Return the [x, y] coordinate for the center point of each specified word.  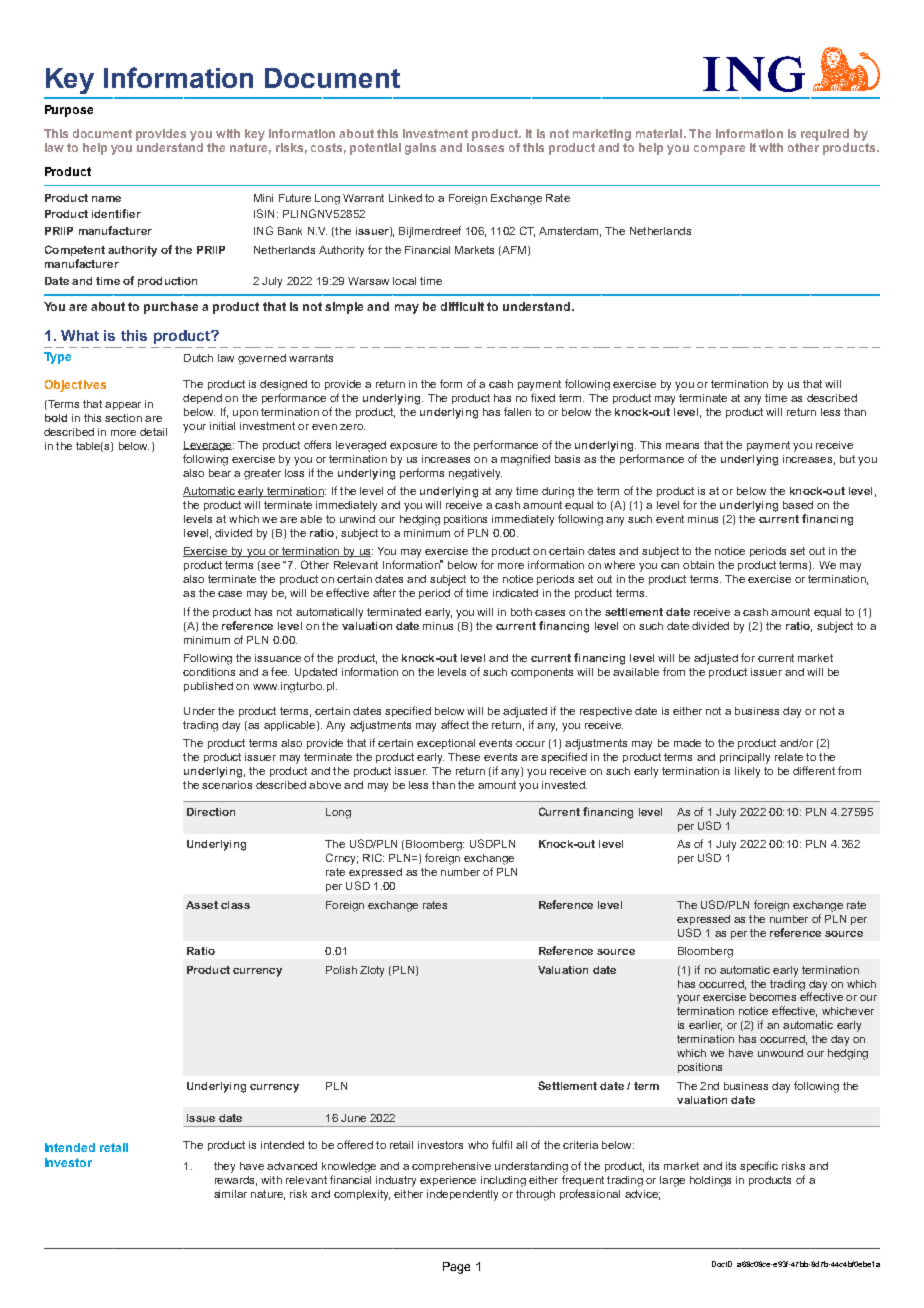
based [798, 505]
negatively [475, 474]
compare [719, 150]
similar [230, 1194]
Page [456, 1268]
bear [220, 473]
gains [420, 149]
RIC [373, 857]
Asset [202, 905]
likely [747, 772]
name [106, 199]
